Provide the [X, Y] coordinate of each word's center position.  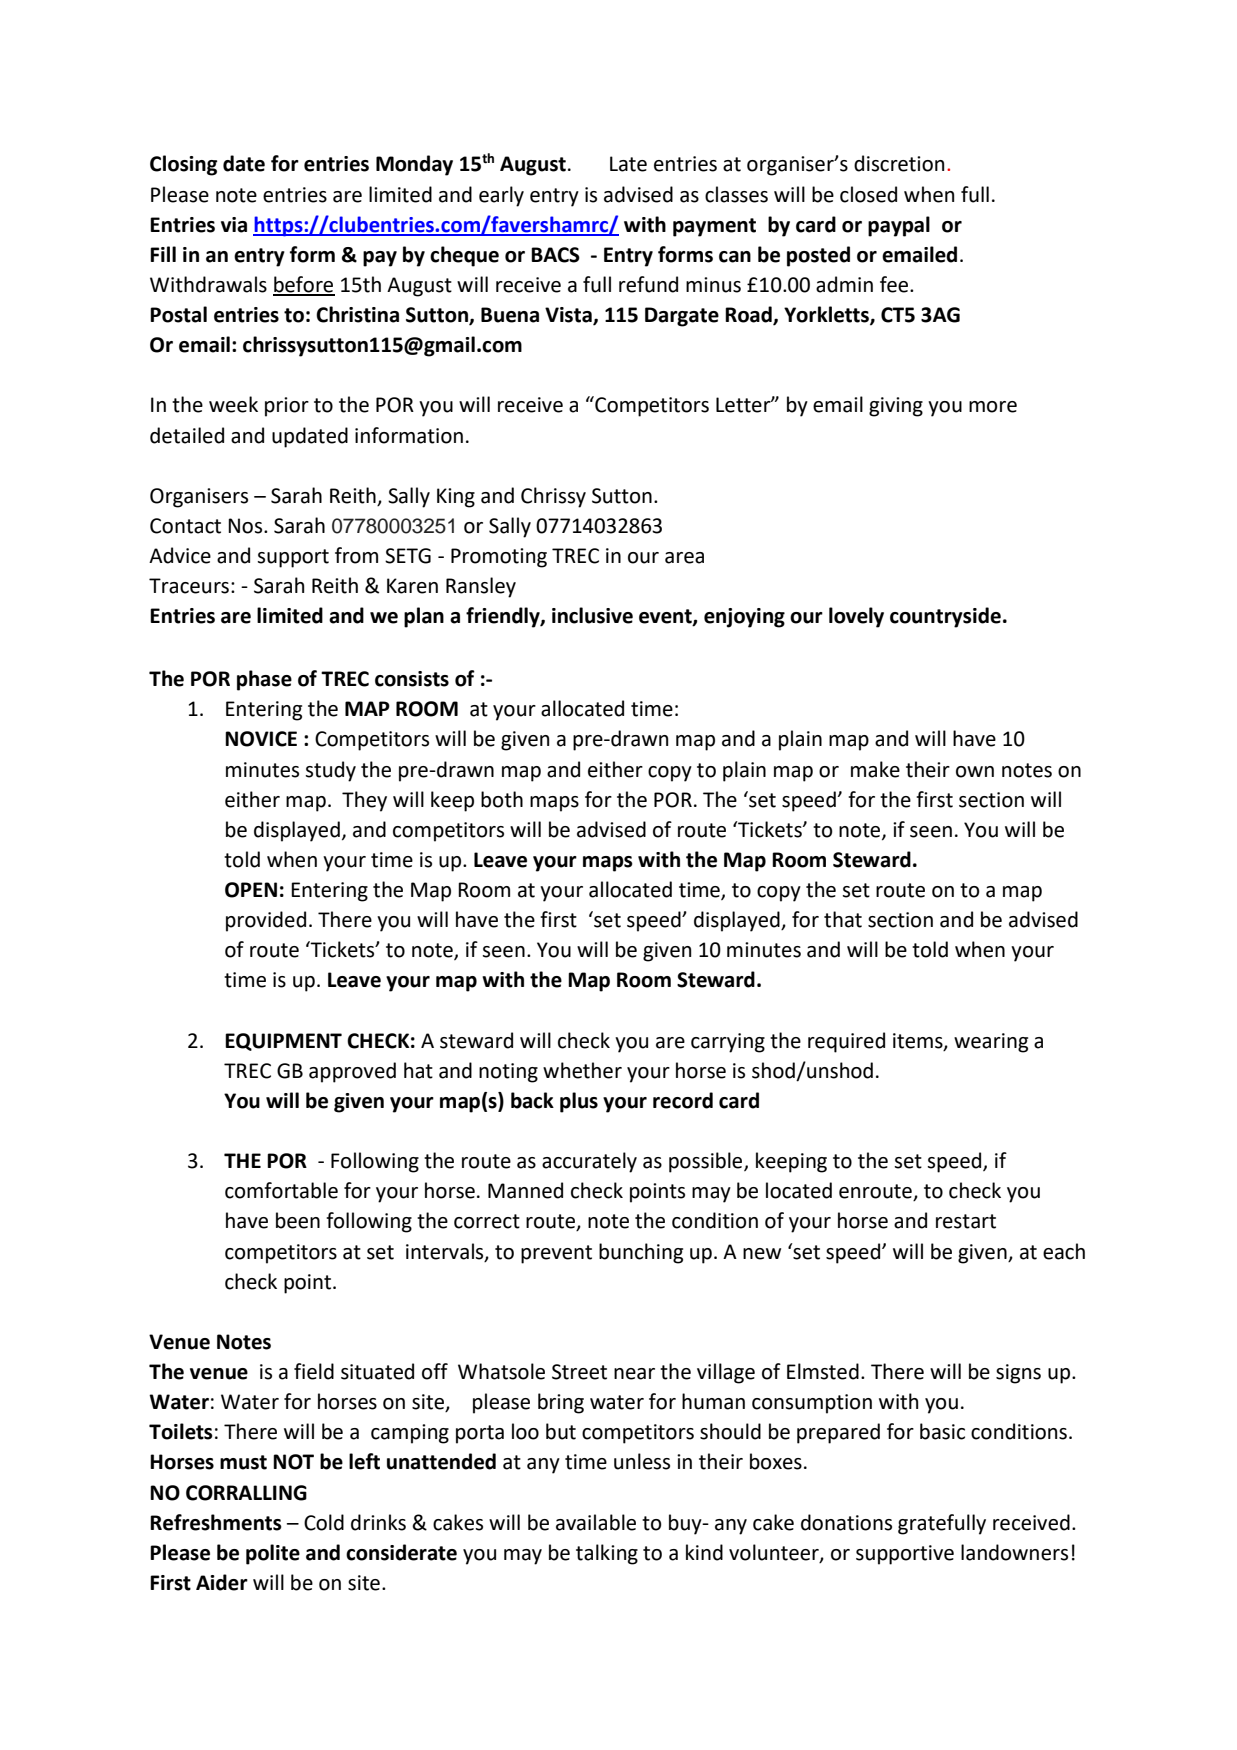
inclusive [592, 615]
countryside [945, 617]
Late [628, 164]
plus [579, 1102]
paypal [899, 226]
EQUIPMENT [283, 1042]
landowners [1014, 1552]
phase [264, 680]
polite [273, 1554]
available [596, 1522]
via [234, 225]
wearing [991, 1043]
